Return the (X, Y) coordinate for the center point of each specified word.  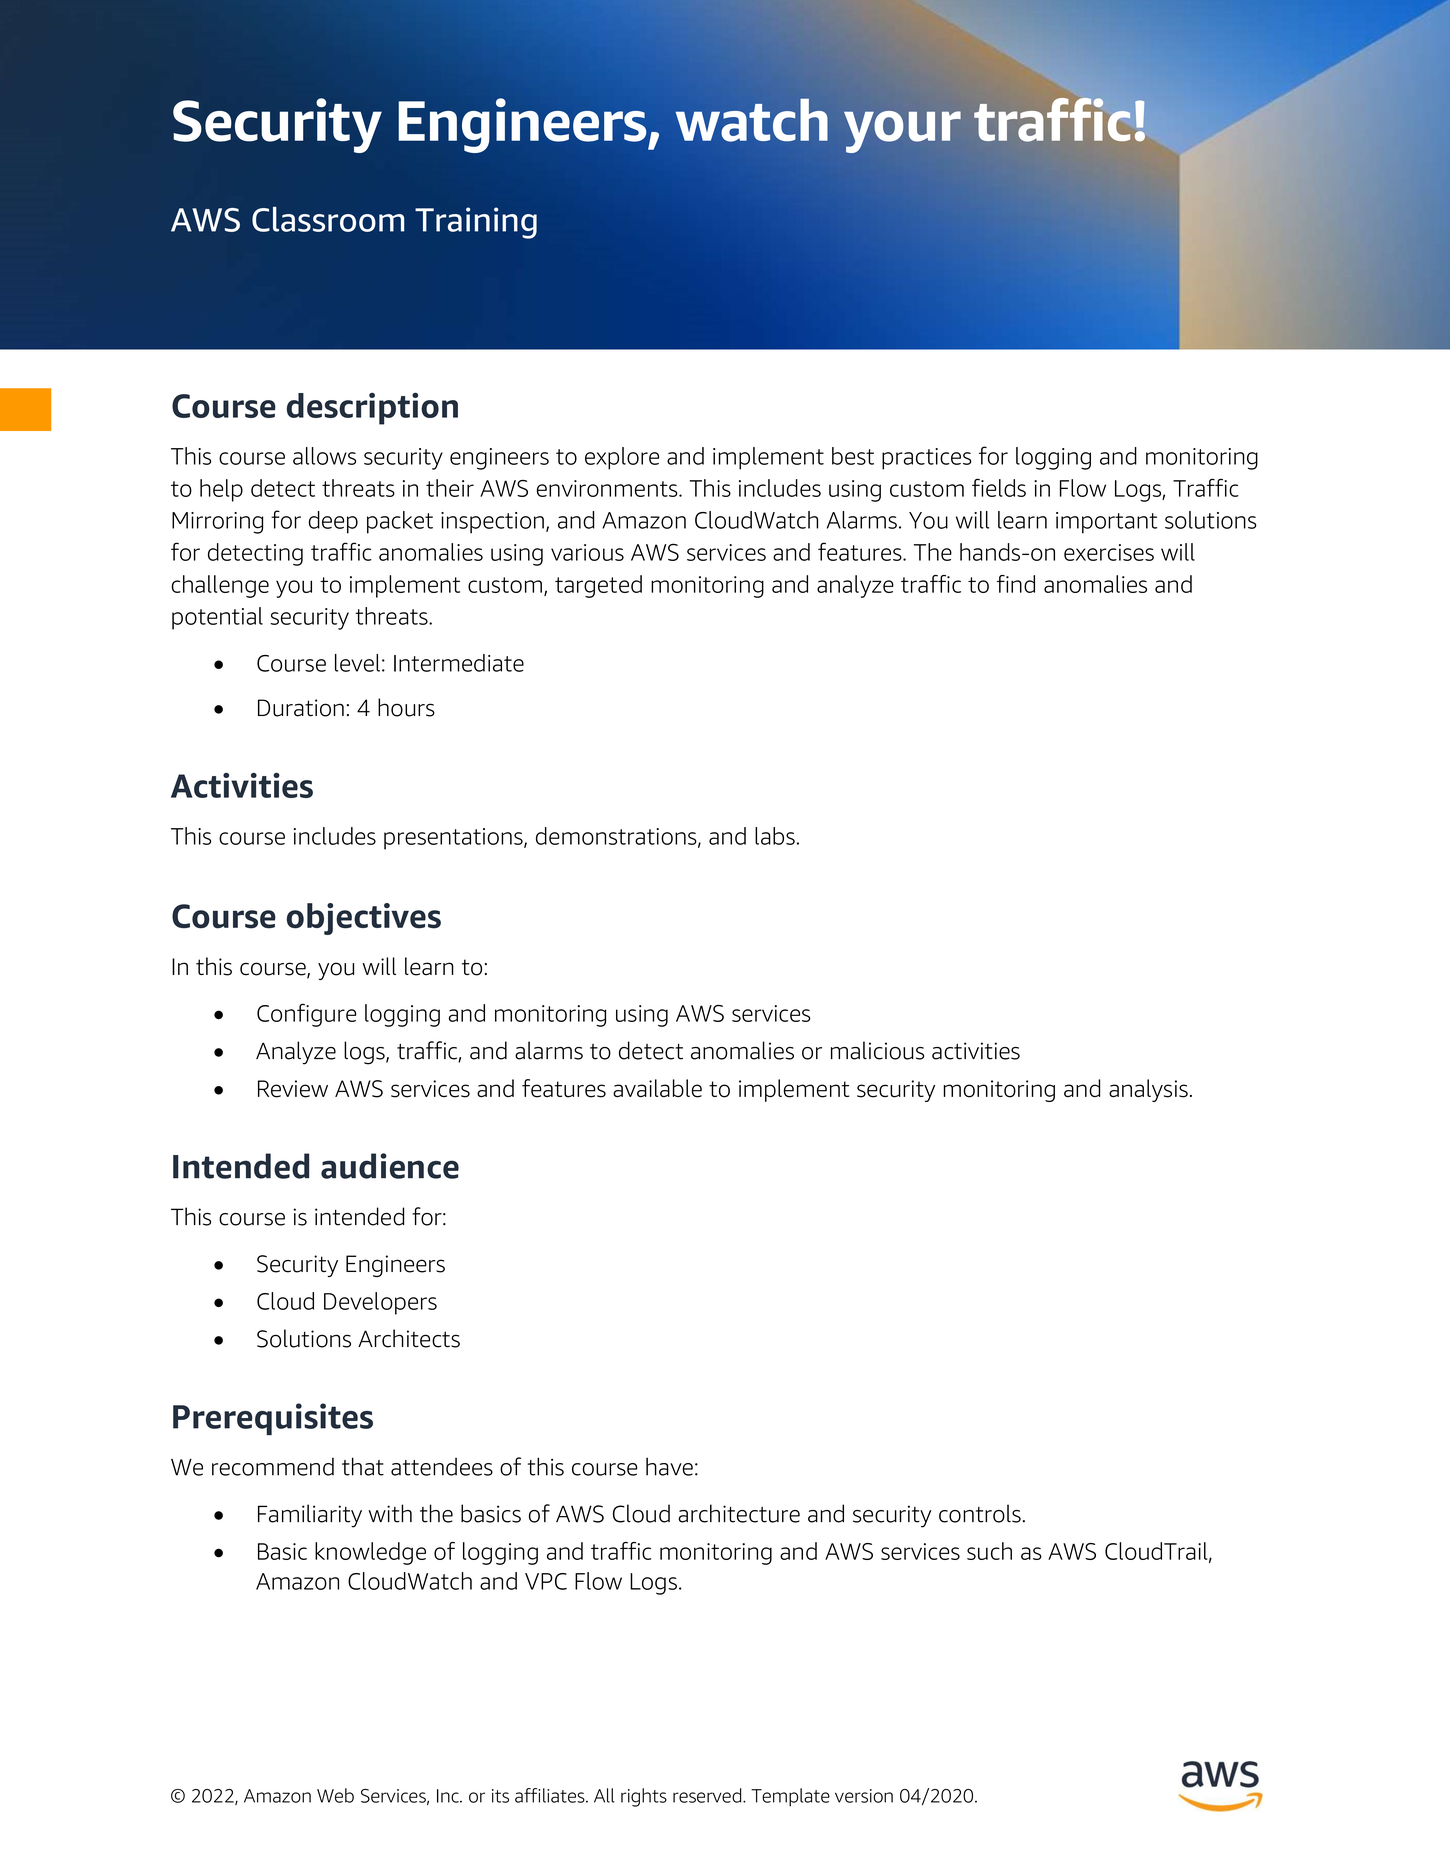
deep (333, 522)
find (1016, 584)
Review (293, 1089)
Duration (301, 708)
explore (622, 458)
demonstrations (617, 837)
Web (335, 1795)
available (657, 1088)
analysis (1148, 1090)
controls (980, 1513)
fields (999, 487)
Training (476, 223)
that (363, 1466)
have (669, 1466)
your (902, 132)
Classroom (328, 219)
